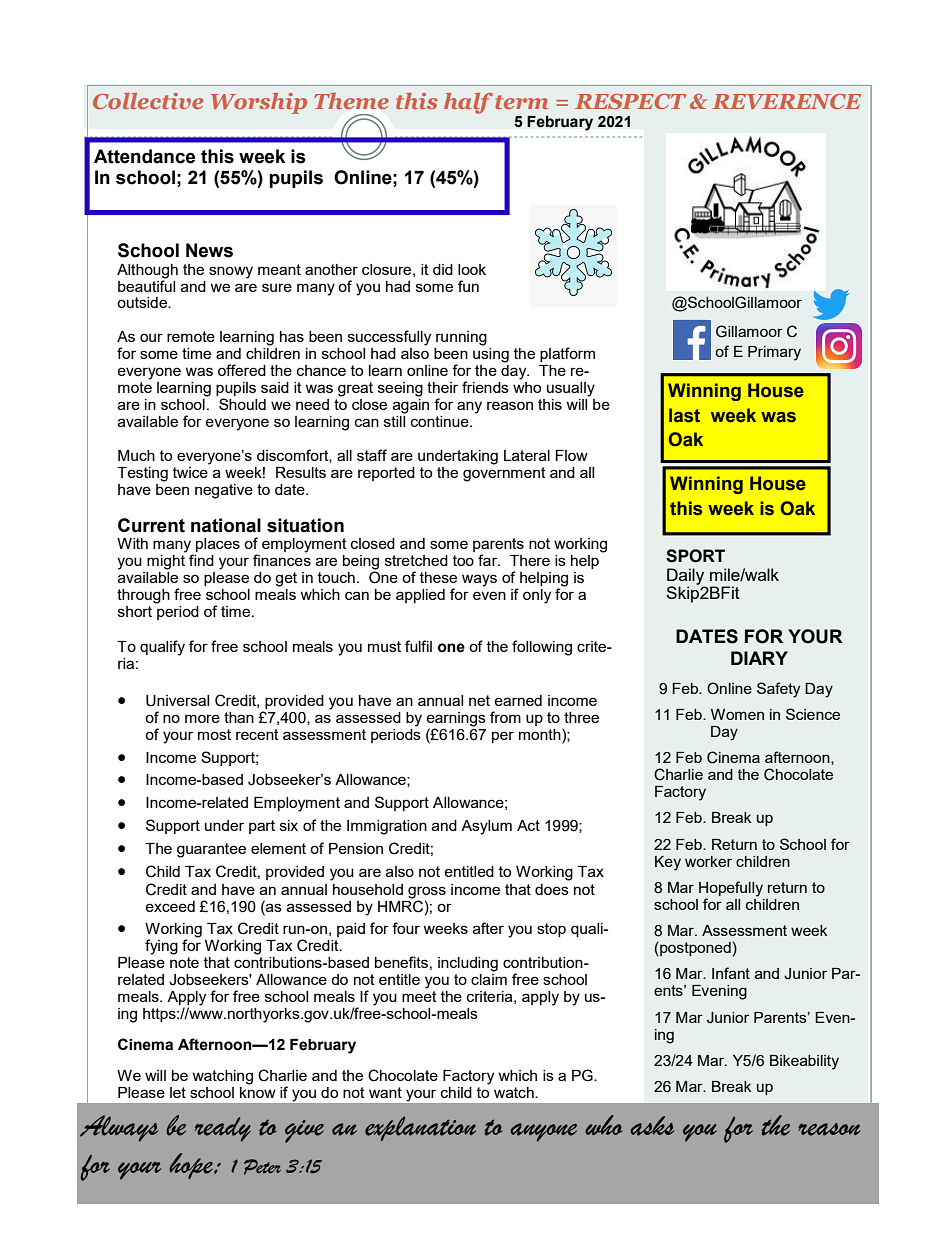 The width and height of the screenshot is (952, 1233). What do you see at coordinates (774, 353) in the screenshot?
I see `Primary` at bounding box center [774, 353].
